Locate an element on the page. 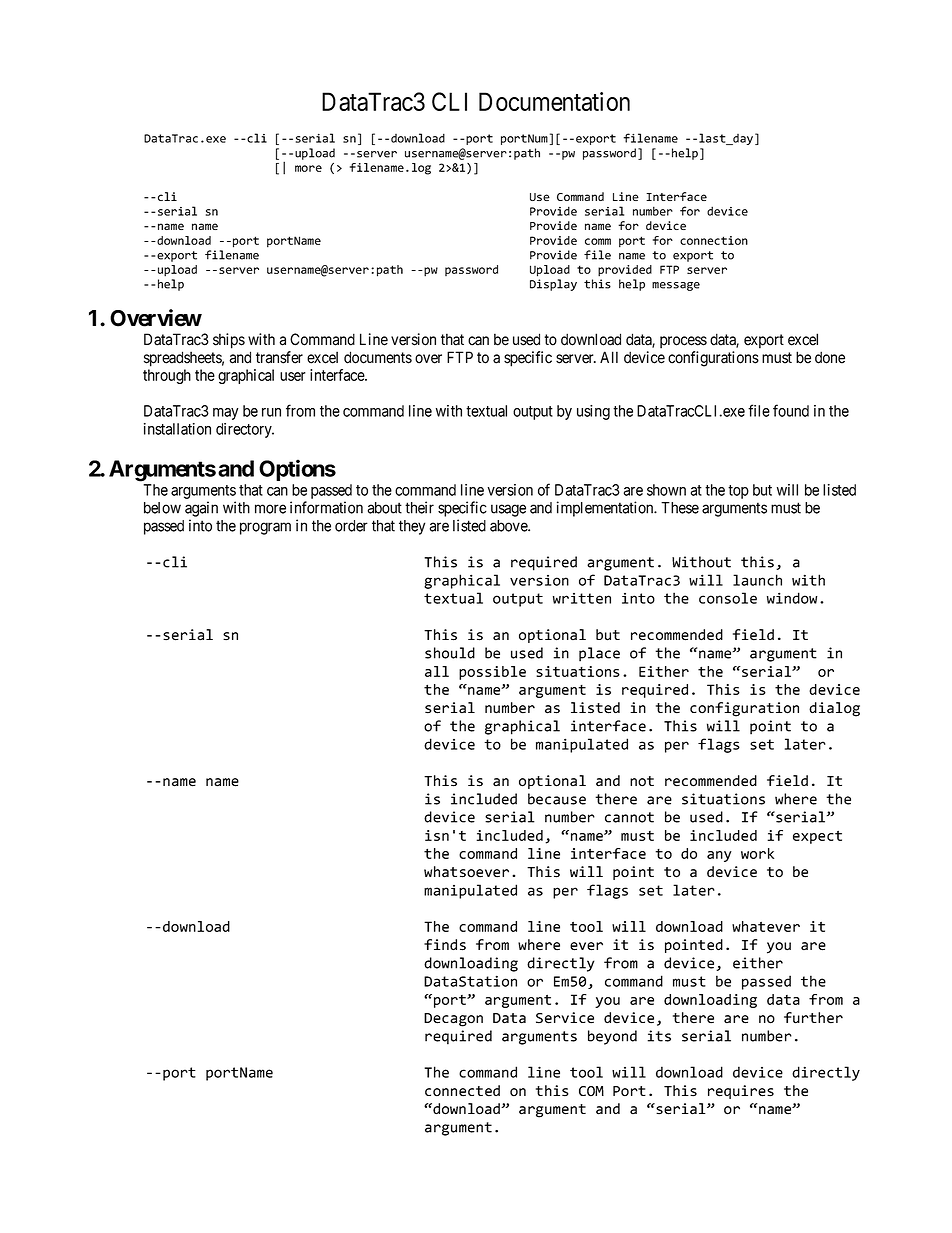  program is located at coordinates (265, 528).
